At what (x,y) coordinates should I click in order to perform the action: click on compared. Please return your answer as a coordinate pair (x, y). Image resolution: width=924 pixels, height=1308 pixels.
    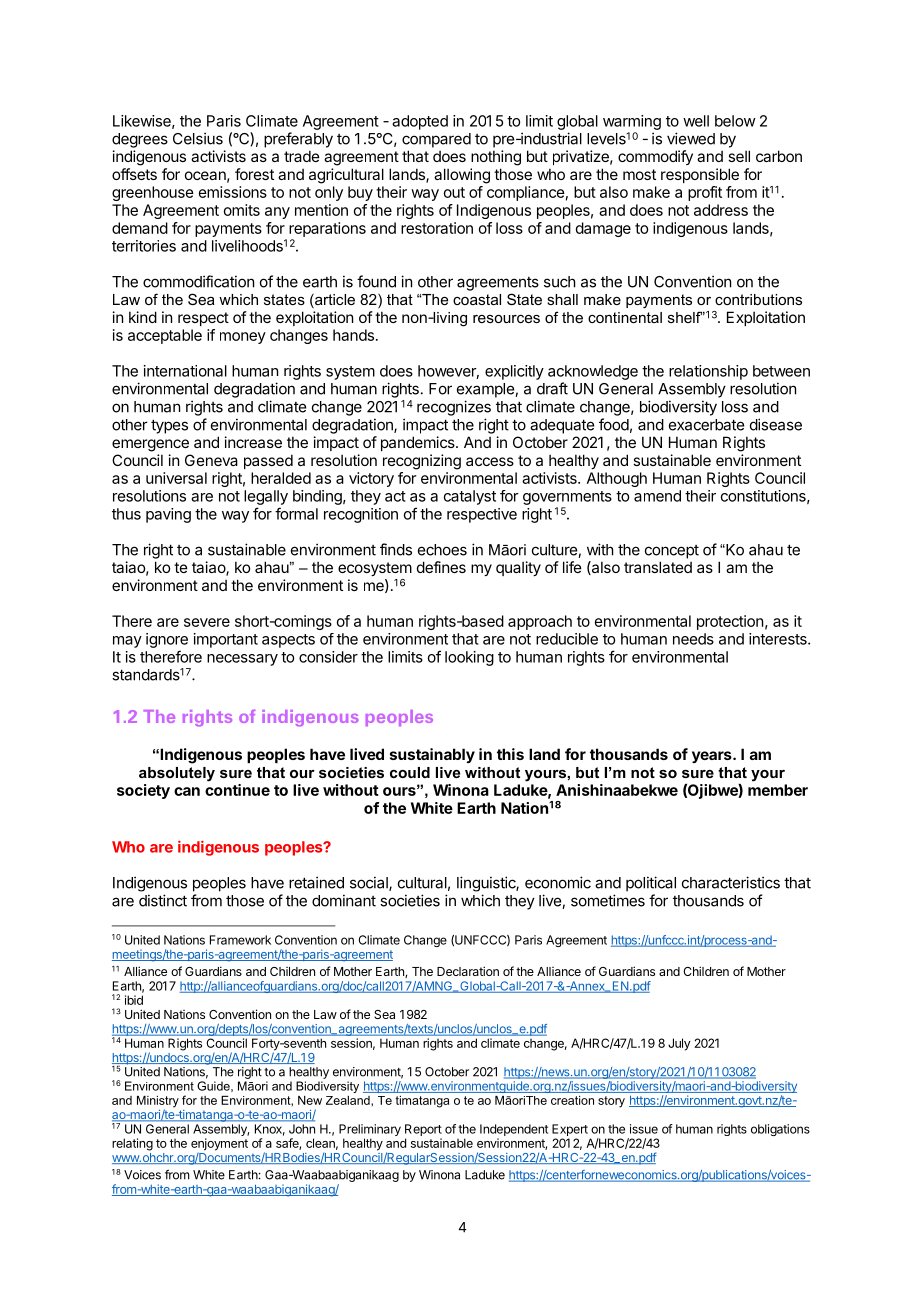
    Looking at the image, I should click on (436, 140).
